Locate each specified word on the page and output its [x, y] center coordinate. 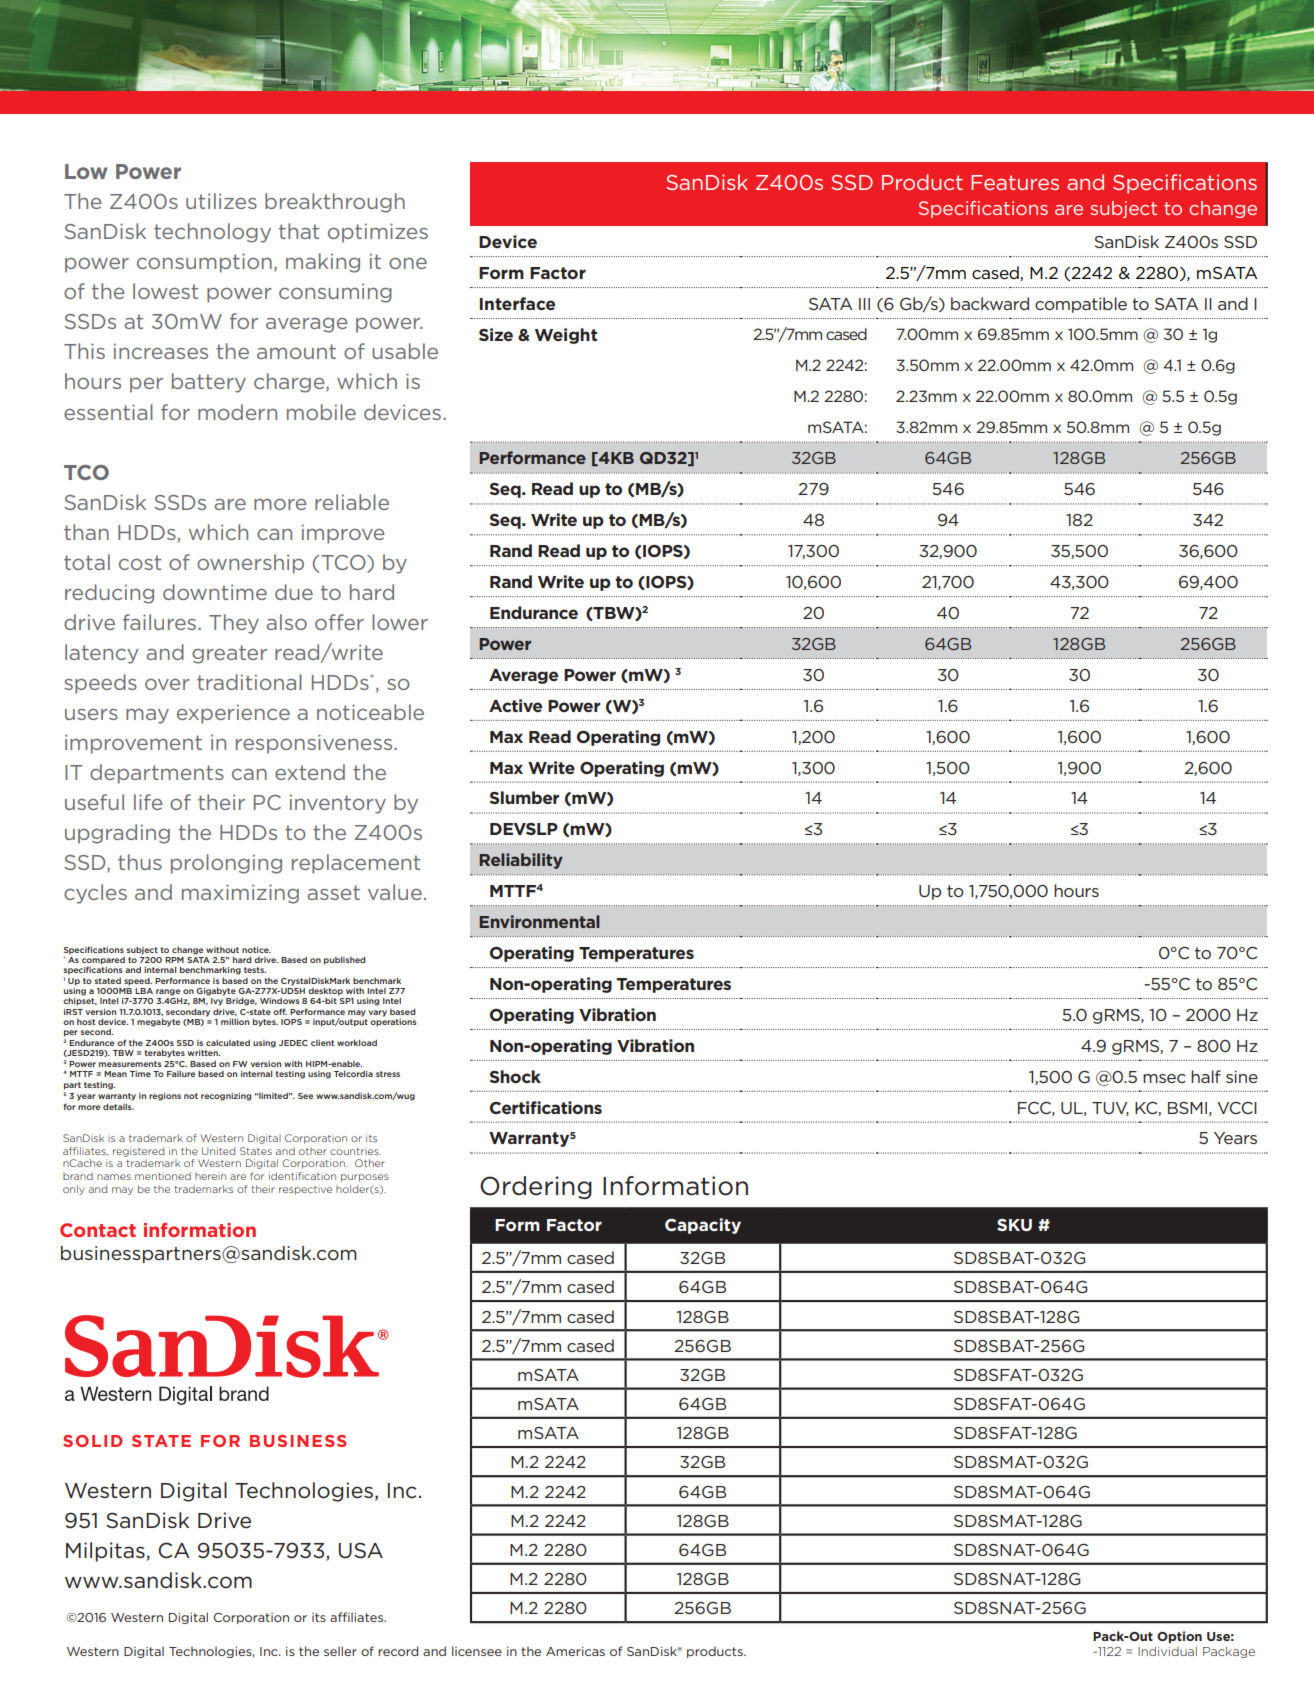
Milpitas [105, 1552]
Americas [575, 1651]
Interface [517, 303]
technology [212, 233]
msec [1164, 1078]
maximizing [240, 894]
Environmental [539, 921]
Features [1015, 182]
